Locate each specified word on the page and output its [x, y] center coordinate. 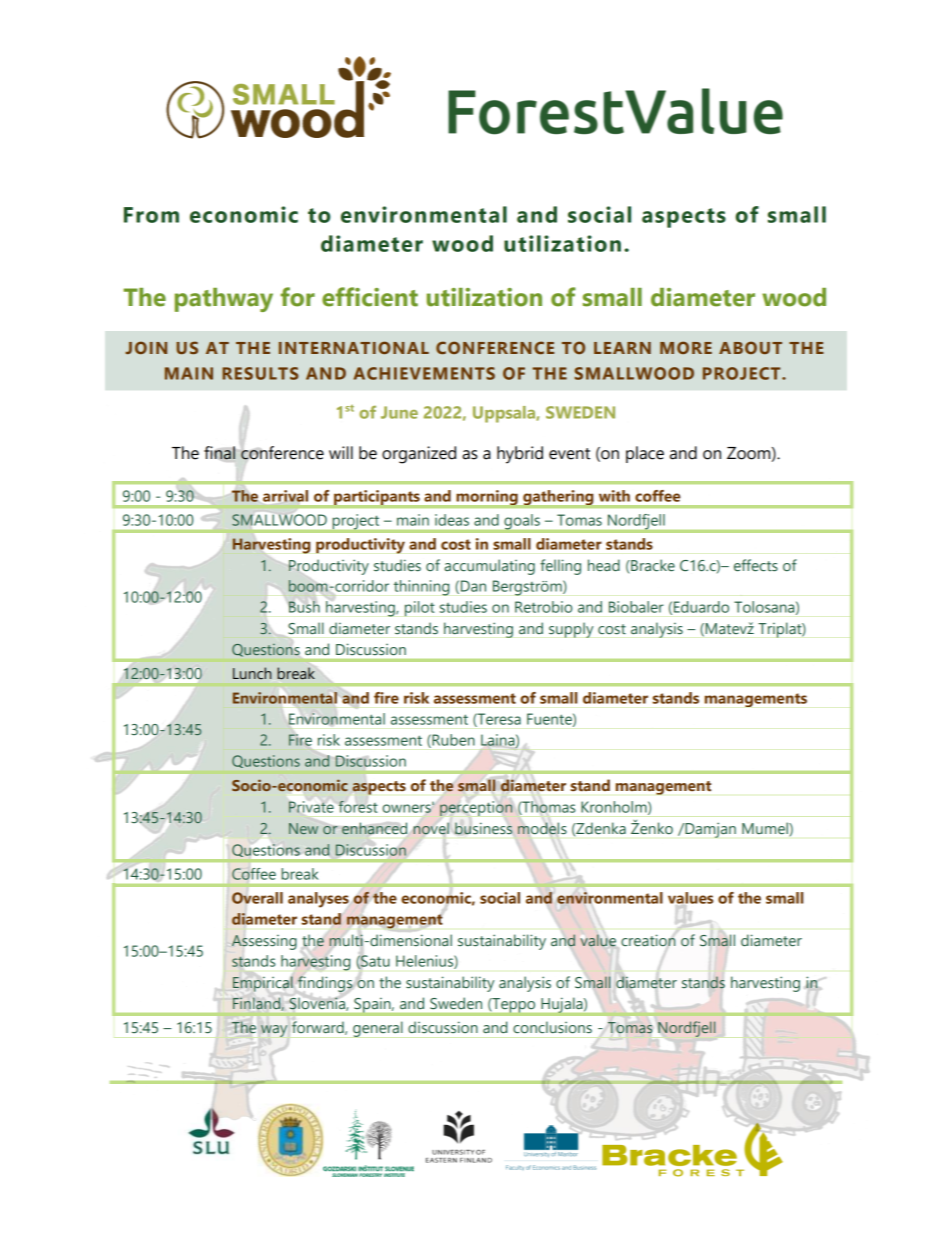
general [378, 1029]
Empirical [263, 984]
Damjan [709, 830]
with [614, 496]
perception [476, 808]
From [151, 215]
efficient [370, 297]
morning [487, 498]
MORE [686, 347]
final [220, 453]
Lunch [252, 673]
